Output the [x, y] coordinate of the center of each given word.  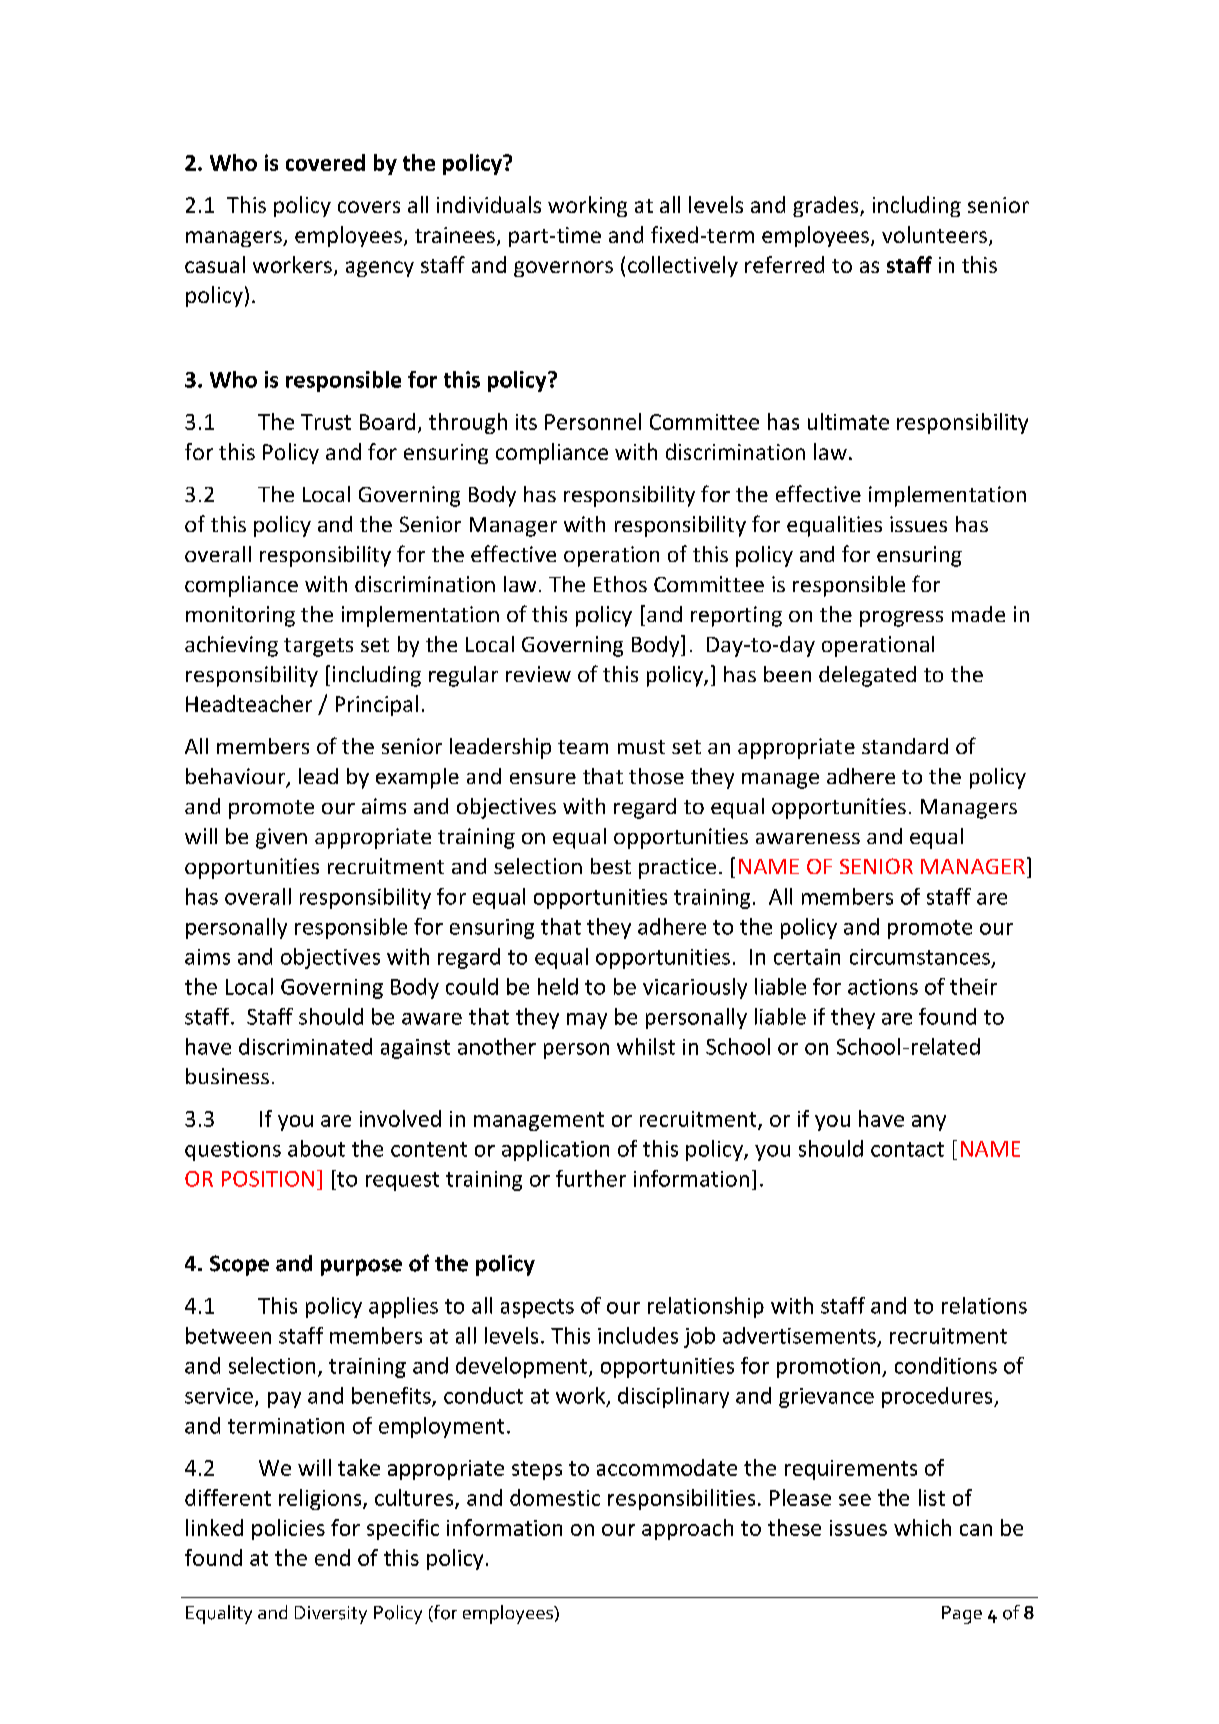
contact [907, 1149]
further [591, 1178]
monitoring [240, 616]
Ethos [620, 584]
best [611, 866]
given [281, 838]
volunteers [934, 234]
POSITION [268, 1179]
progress [901, 619]
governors [563, 269]
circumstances [920, 957]
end [332, 1557]
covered [325, 162]
